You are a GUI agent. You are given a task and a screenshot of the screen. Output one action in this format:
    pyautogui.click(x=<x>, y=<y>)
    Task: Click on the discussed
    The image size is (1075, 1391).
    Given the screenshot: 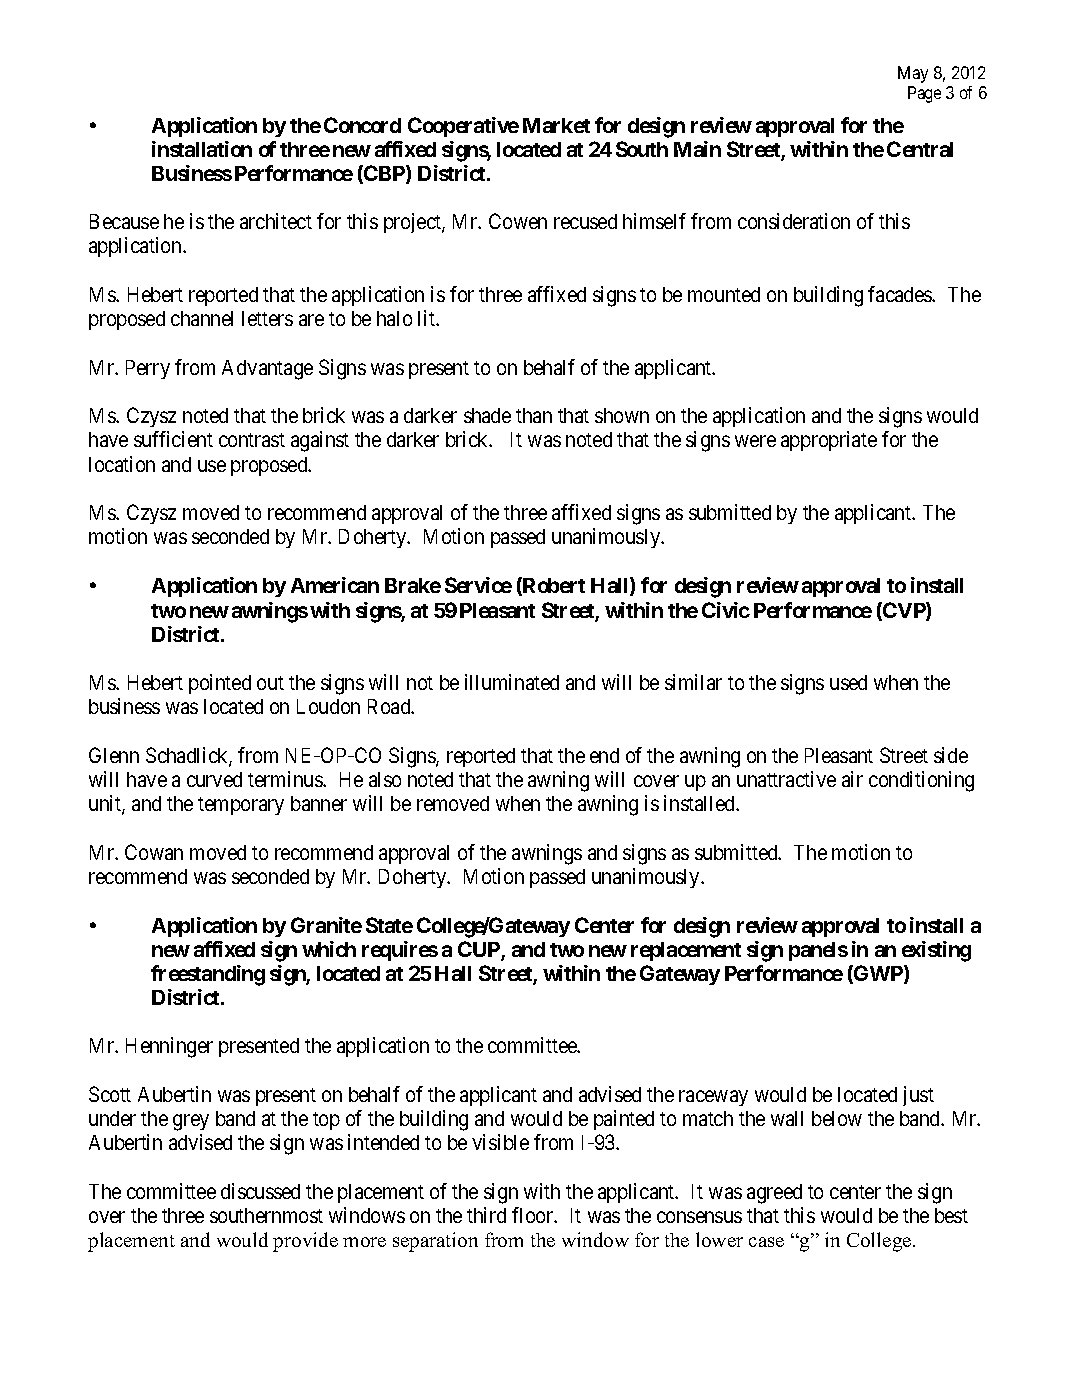 What is the action you would take?
    pyautogui.click(x=260, y=1191)
